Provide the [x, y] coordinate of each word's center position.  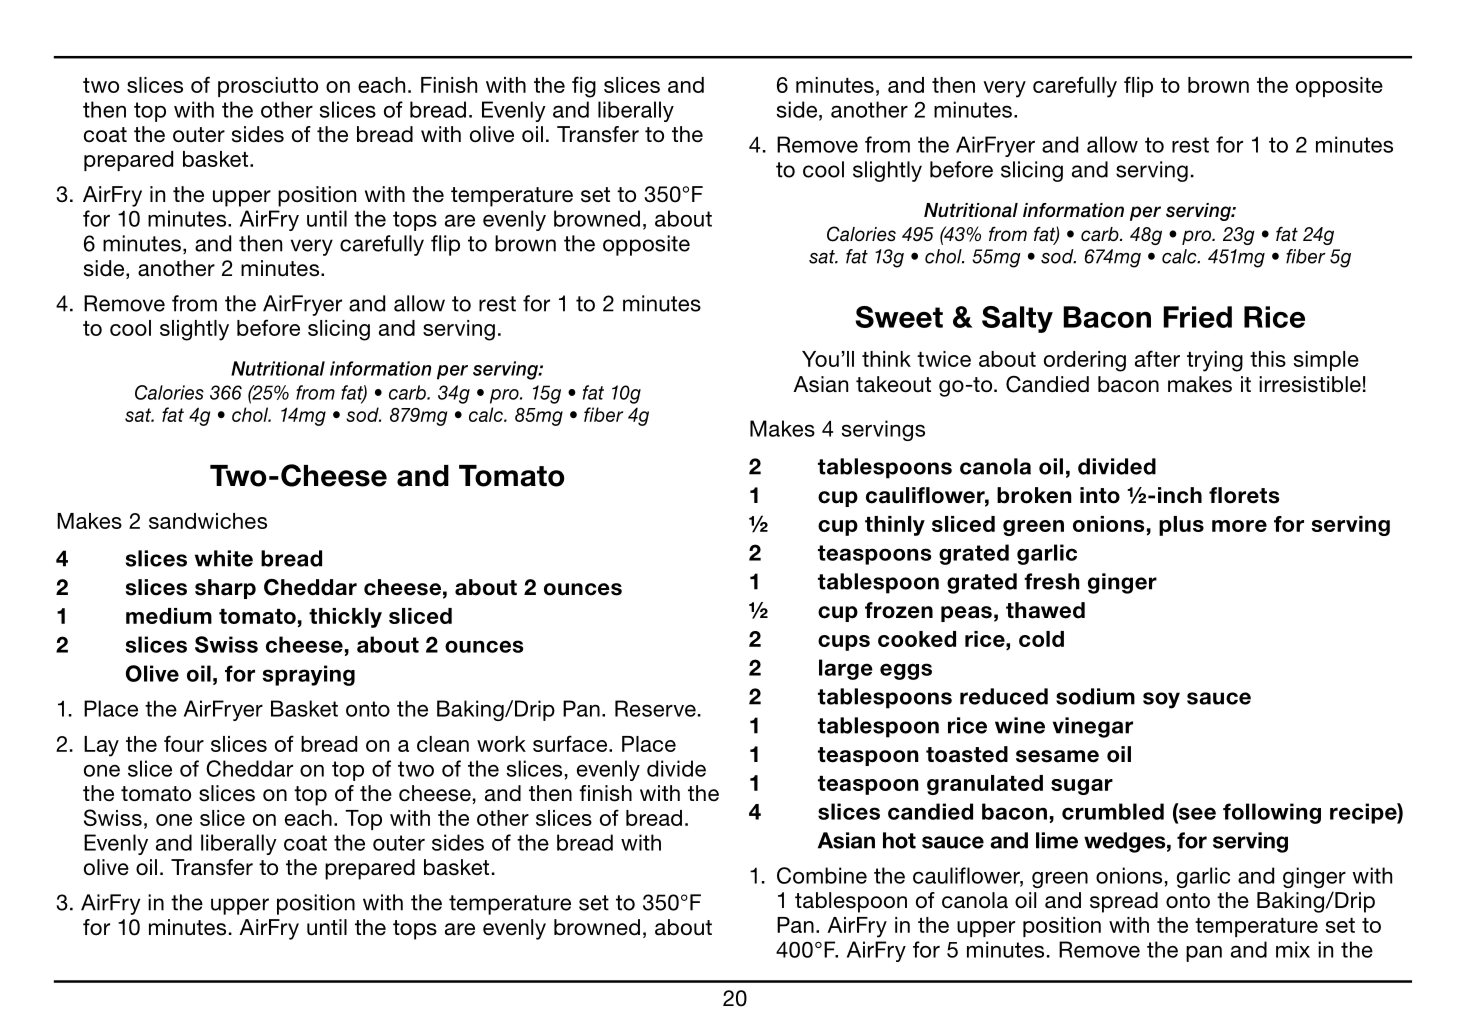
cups [844, 643]
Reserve [655, 708]
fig [584, 87]
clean [443, 744]
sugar [1082, 787]
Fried [1197, 317]
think [886, 359]
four [184, 743]
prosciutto [268, 87]
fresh [1052, 581]
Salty [1017, 319]
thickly [345, 618]
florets [1244, 495]
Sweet [899, 317]
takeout [893, 384]
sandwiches [208, 521]
